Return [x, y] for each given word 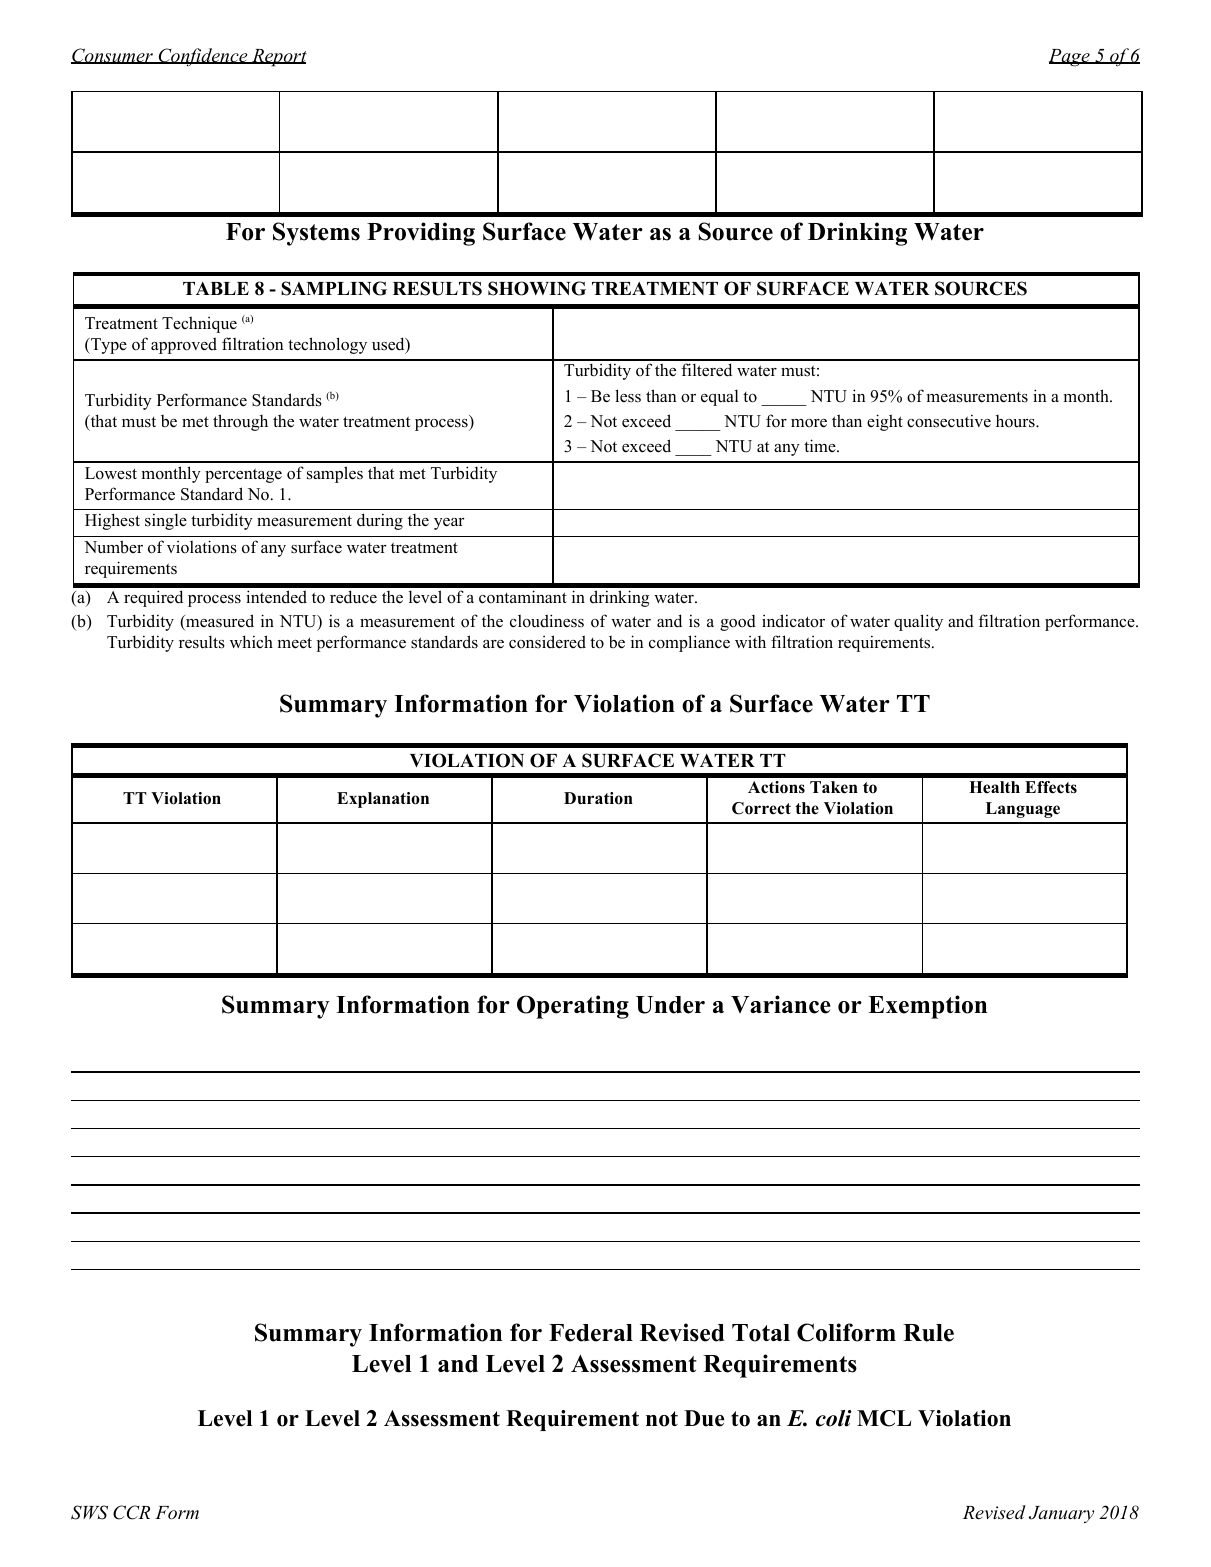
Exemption [927, 1007]
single [166, 521]
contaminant [523, 597]
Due [704, 1418]
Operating [573, 1007]
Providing [421, 234]
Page [1070, 58]
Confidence [203, 57]
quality [918, 622]
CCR [131, 1512]
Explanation [383, 800]
